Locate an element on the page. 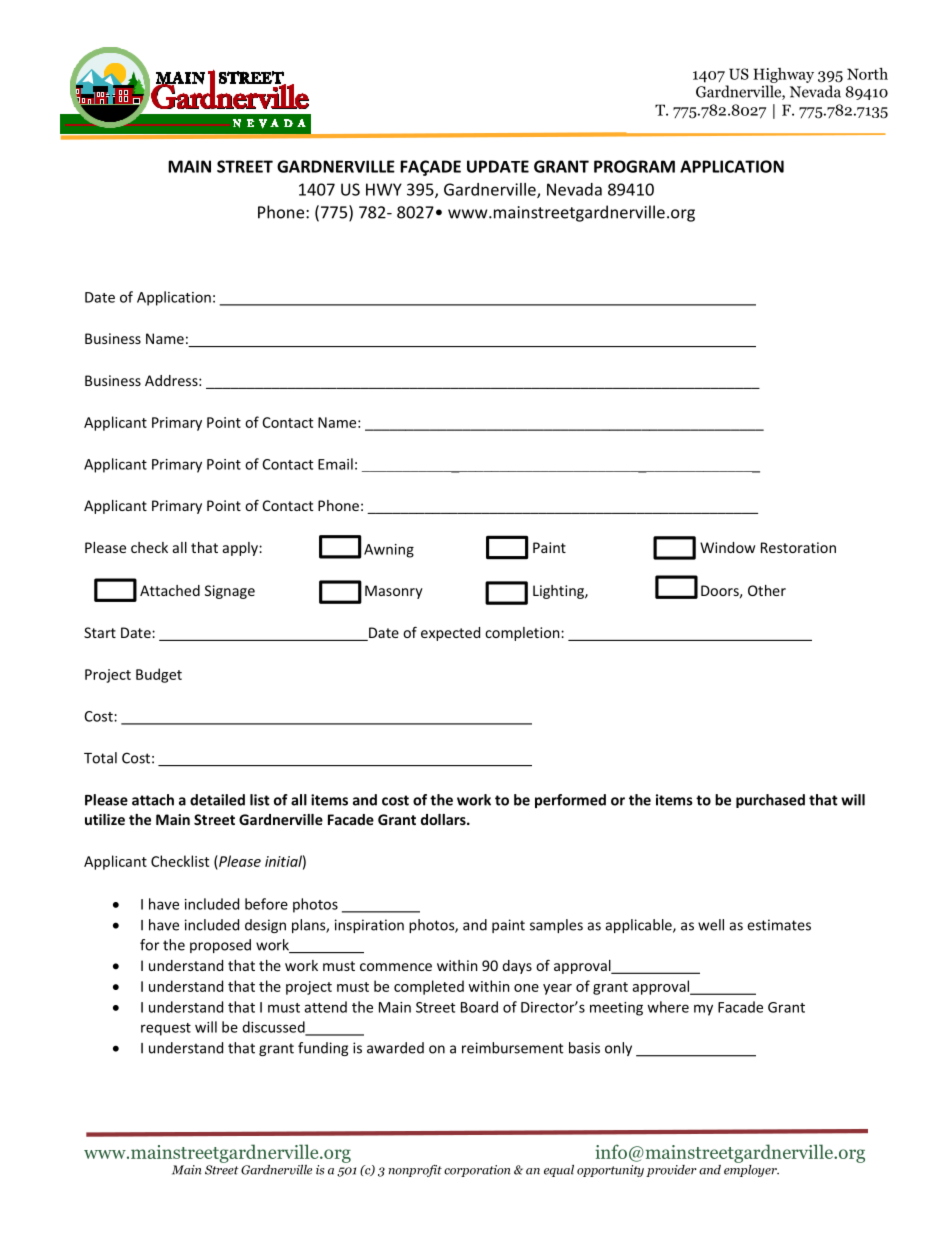 The height and width of the document is (1233, 952). Other is located at coordinates (767, 590).
